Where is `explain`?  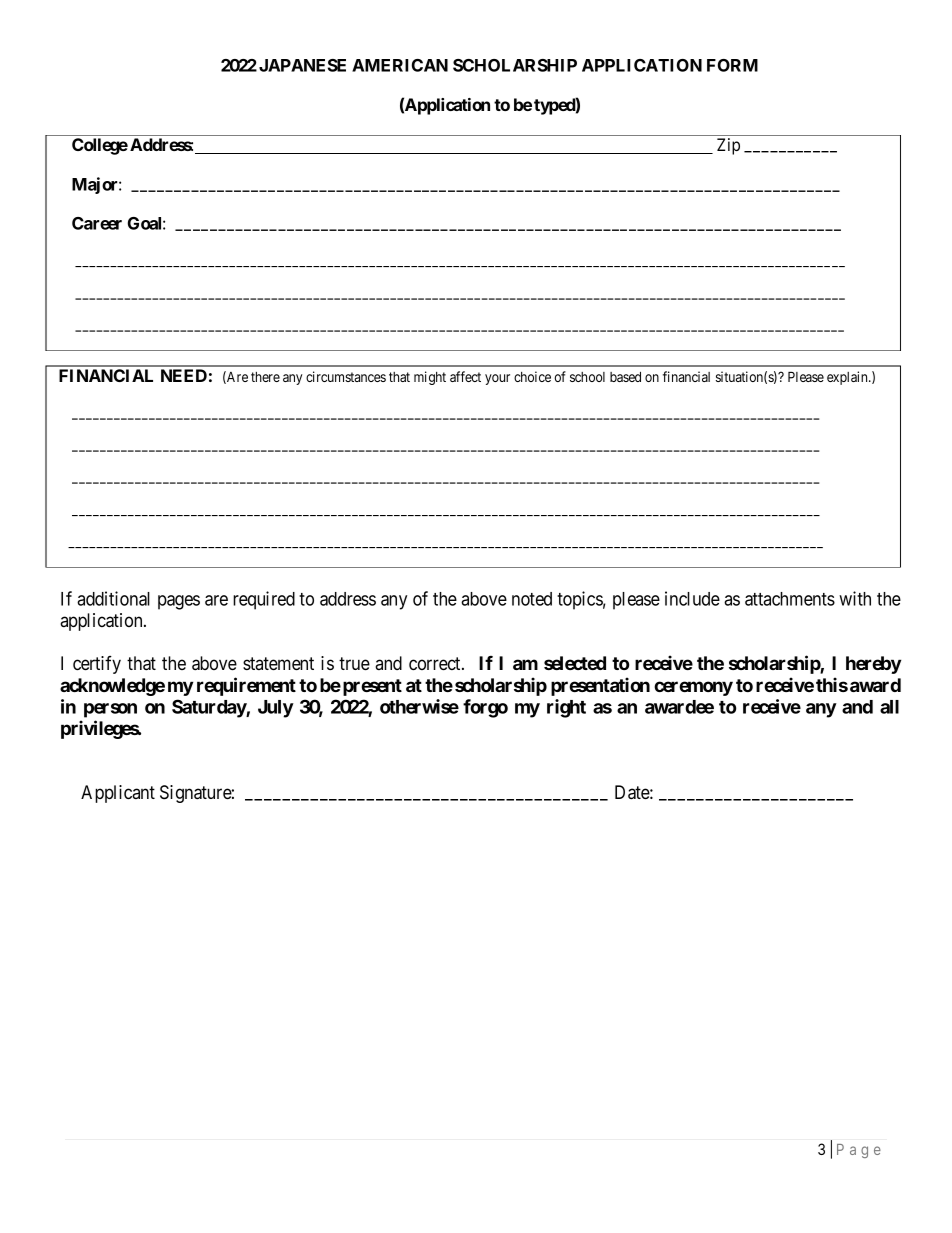
explain is located at coordinates (848, 378).
